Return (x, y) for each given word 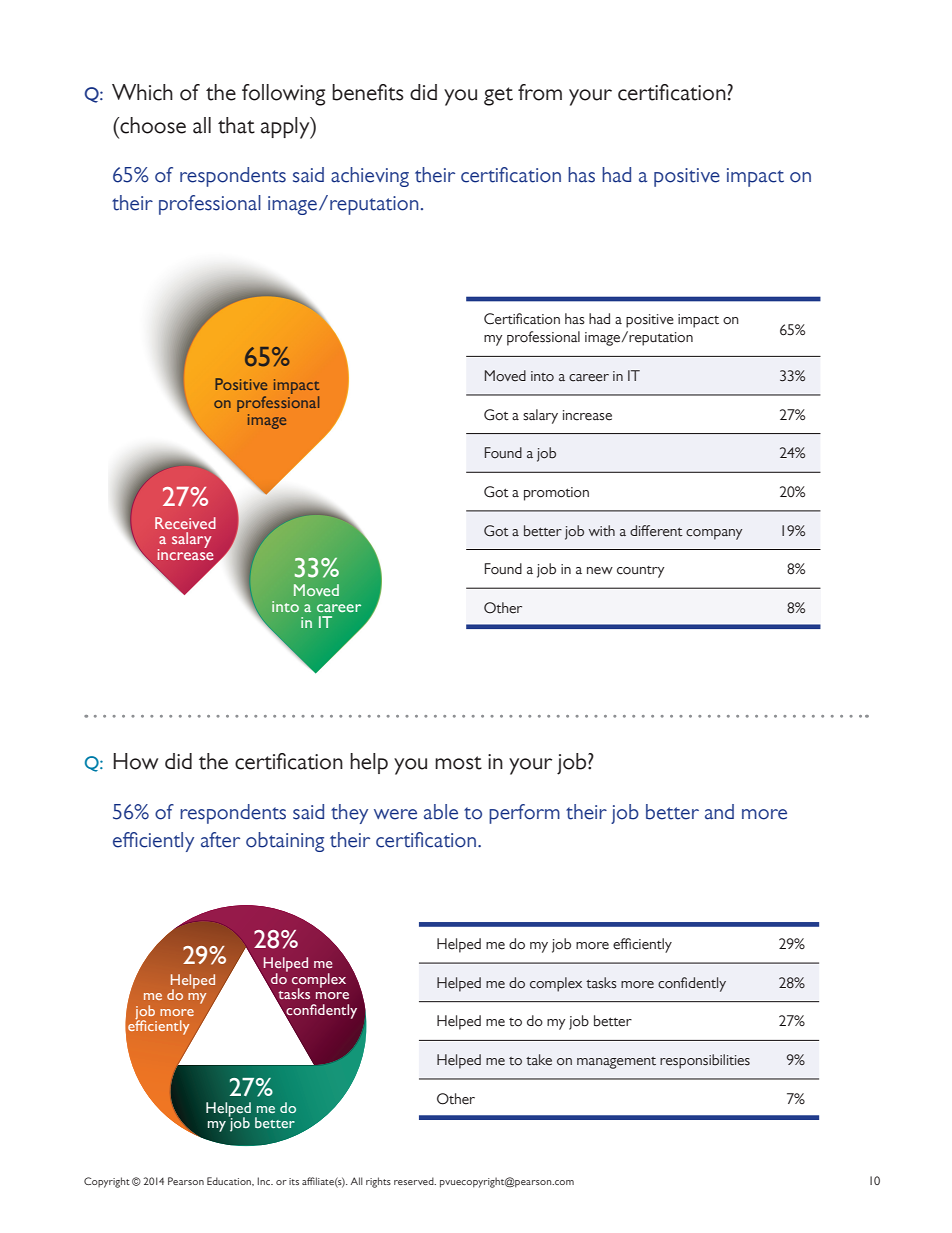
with (602, 531)
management (616, 1063)
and (719, 812)
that (236, 125)
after (220, 840)
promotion (556, 494)
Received (185, 523)
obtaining (285, 842)
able (441, 812)
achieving (370, 177)
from (540, 92)
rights (378, 1182)
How (135, 761)
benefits (368, 92)
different (656, 531)
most (458, 763)
